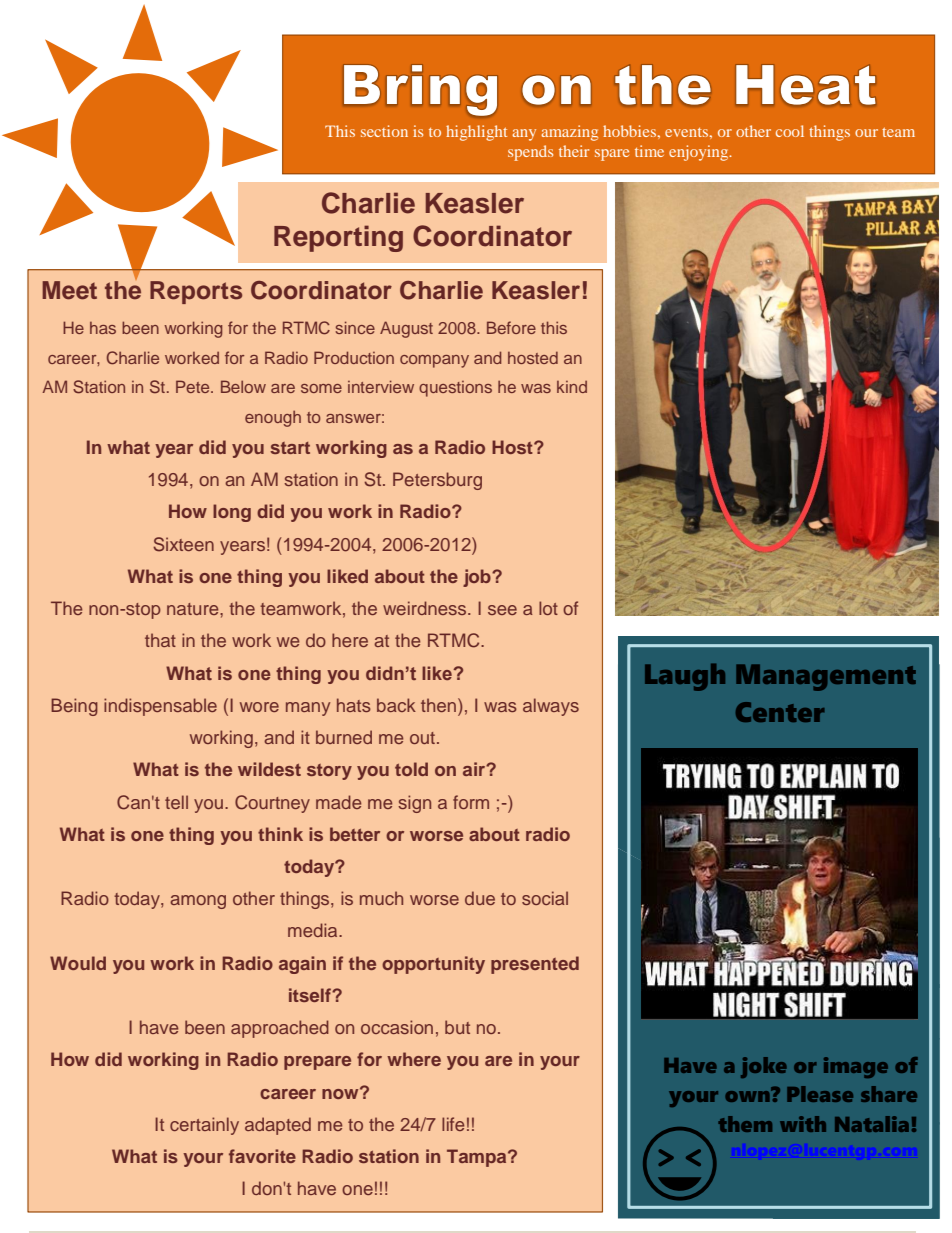  Describe the element at coordinates (502, 610) in the image. I see `see` at that location.
